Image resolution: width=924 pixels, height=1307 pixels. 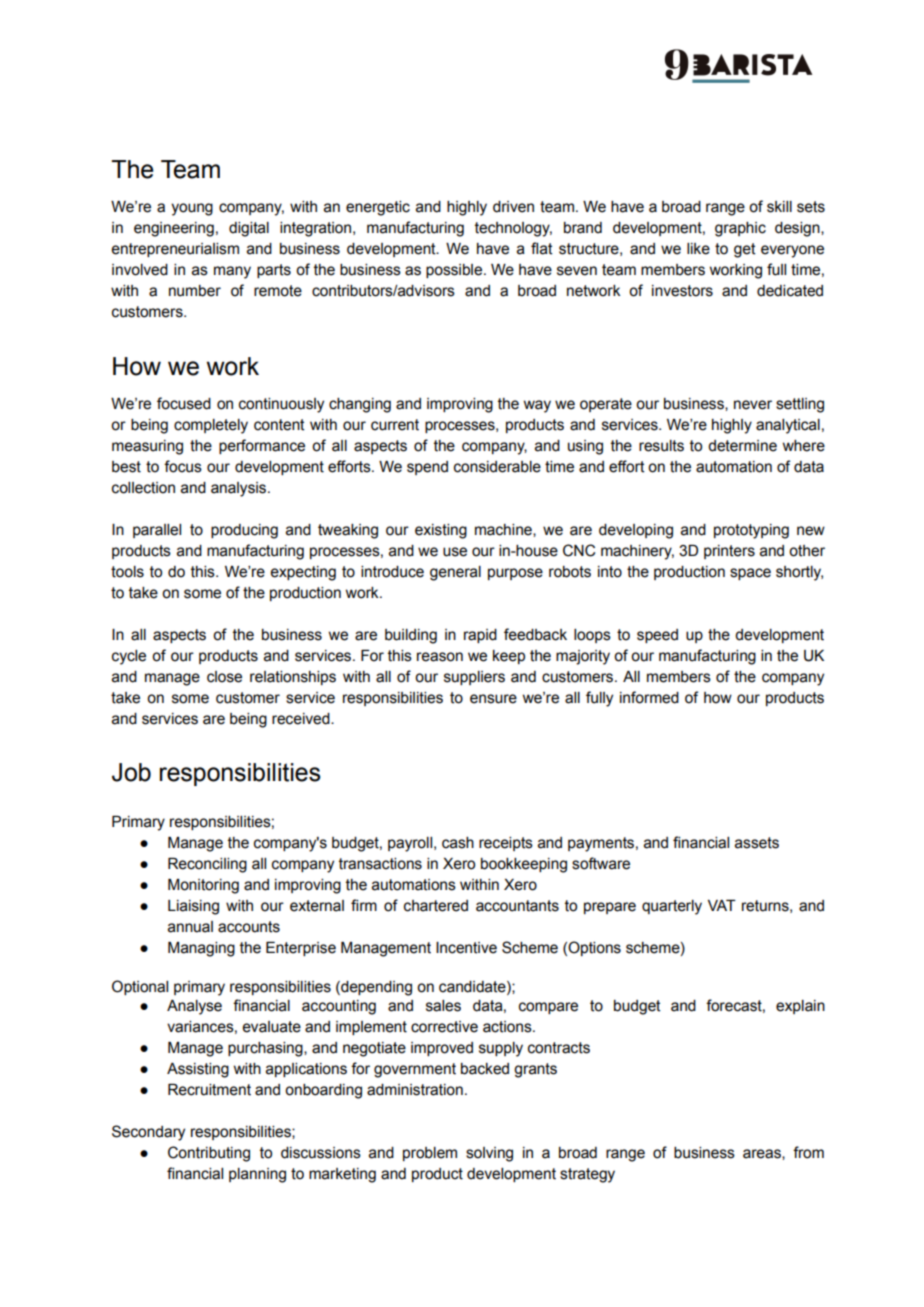 I want to click on close, so click(x=224, y=677).
